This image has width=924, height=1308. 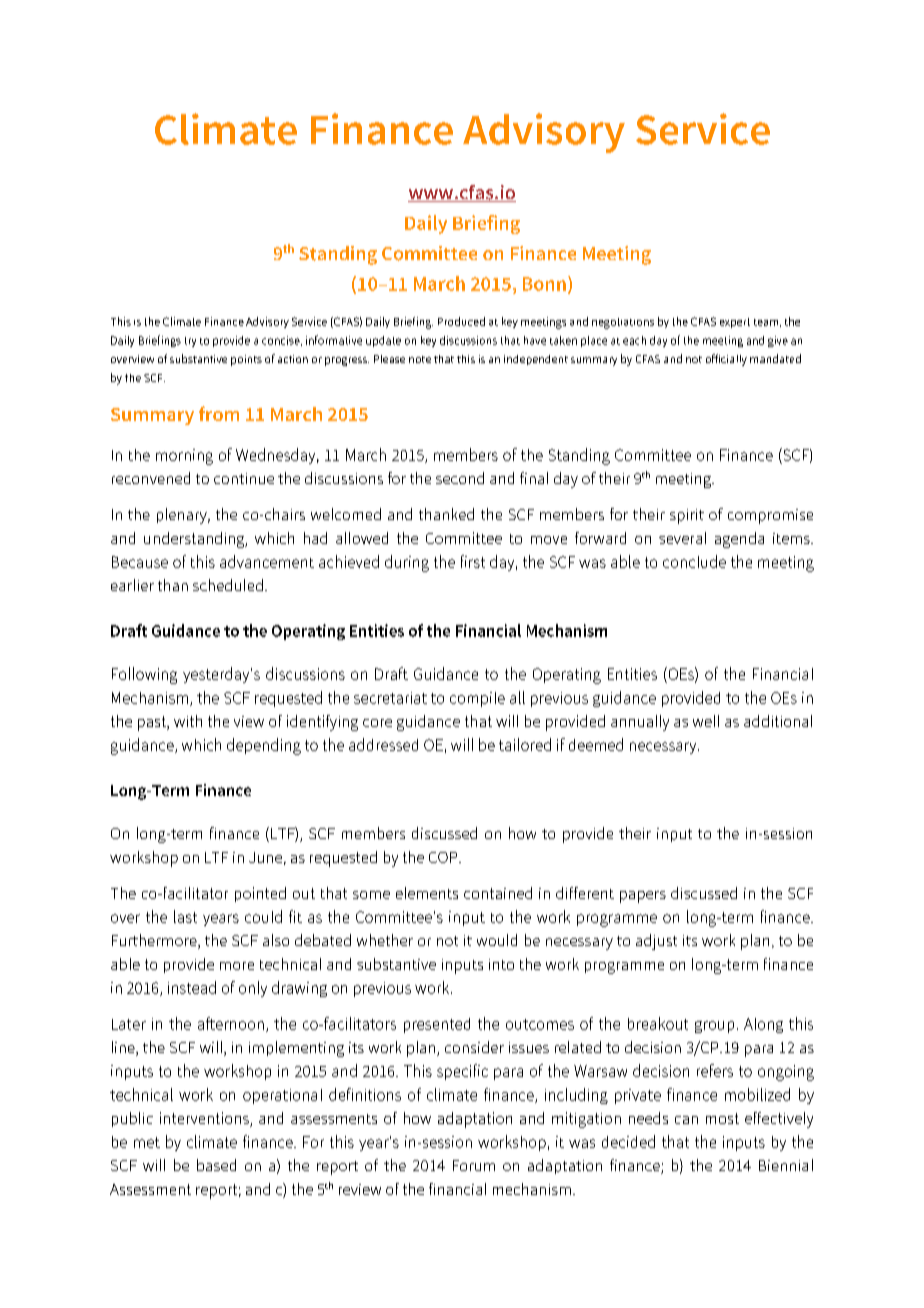 What do you see at coordinates (722, 1118) in the image?
I see `most` at bounding box center [722, 1118].
